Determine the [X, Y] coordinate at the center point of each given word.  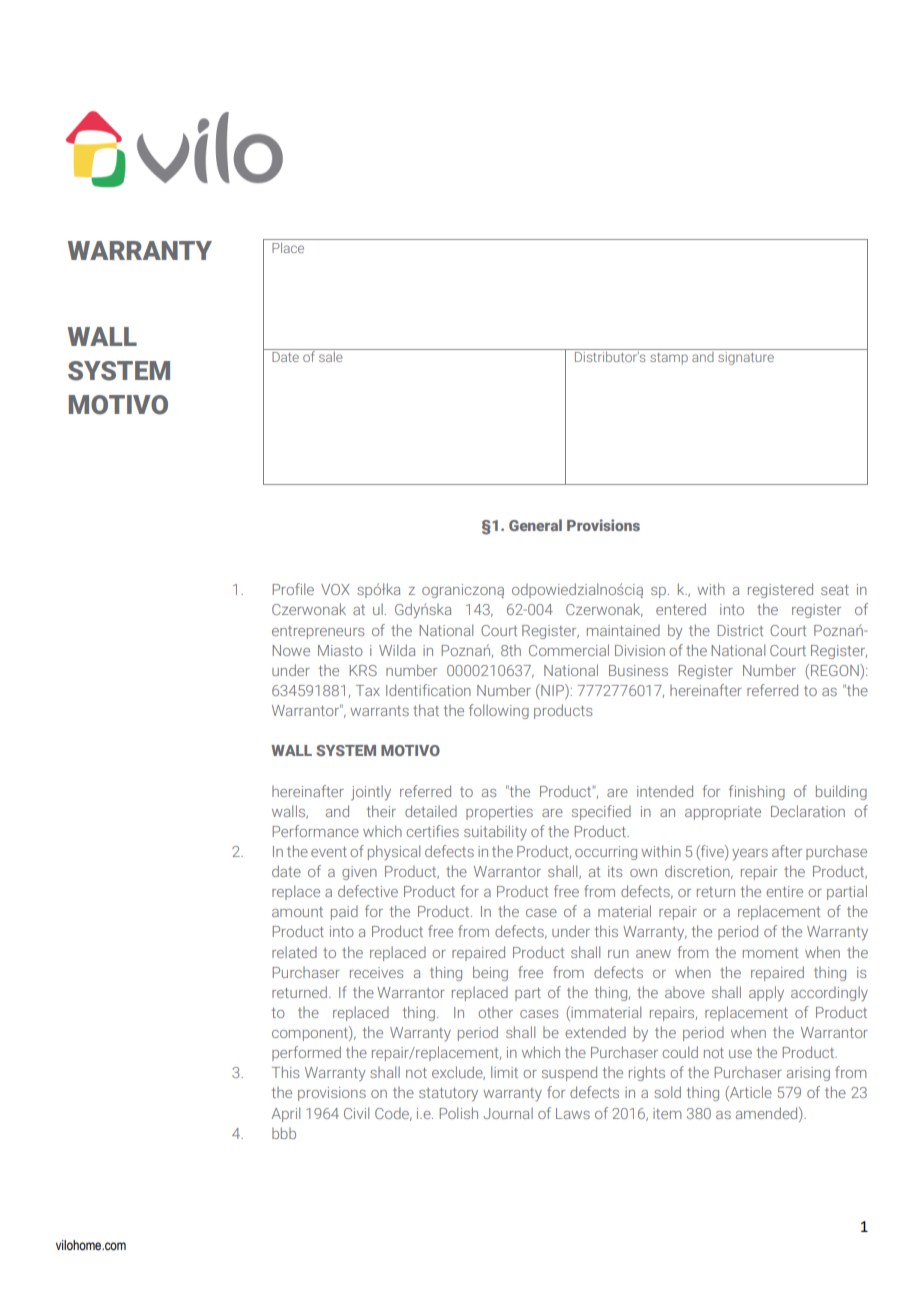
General [535, 525]
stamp [669, 359]
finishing [757, 792]
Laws [573, 1113]
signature [746, 358]
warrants [379, 711]
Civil [356, 1113]
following [499, 711]
